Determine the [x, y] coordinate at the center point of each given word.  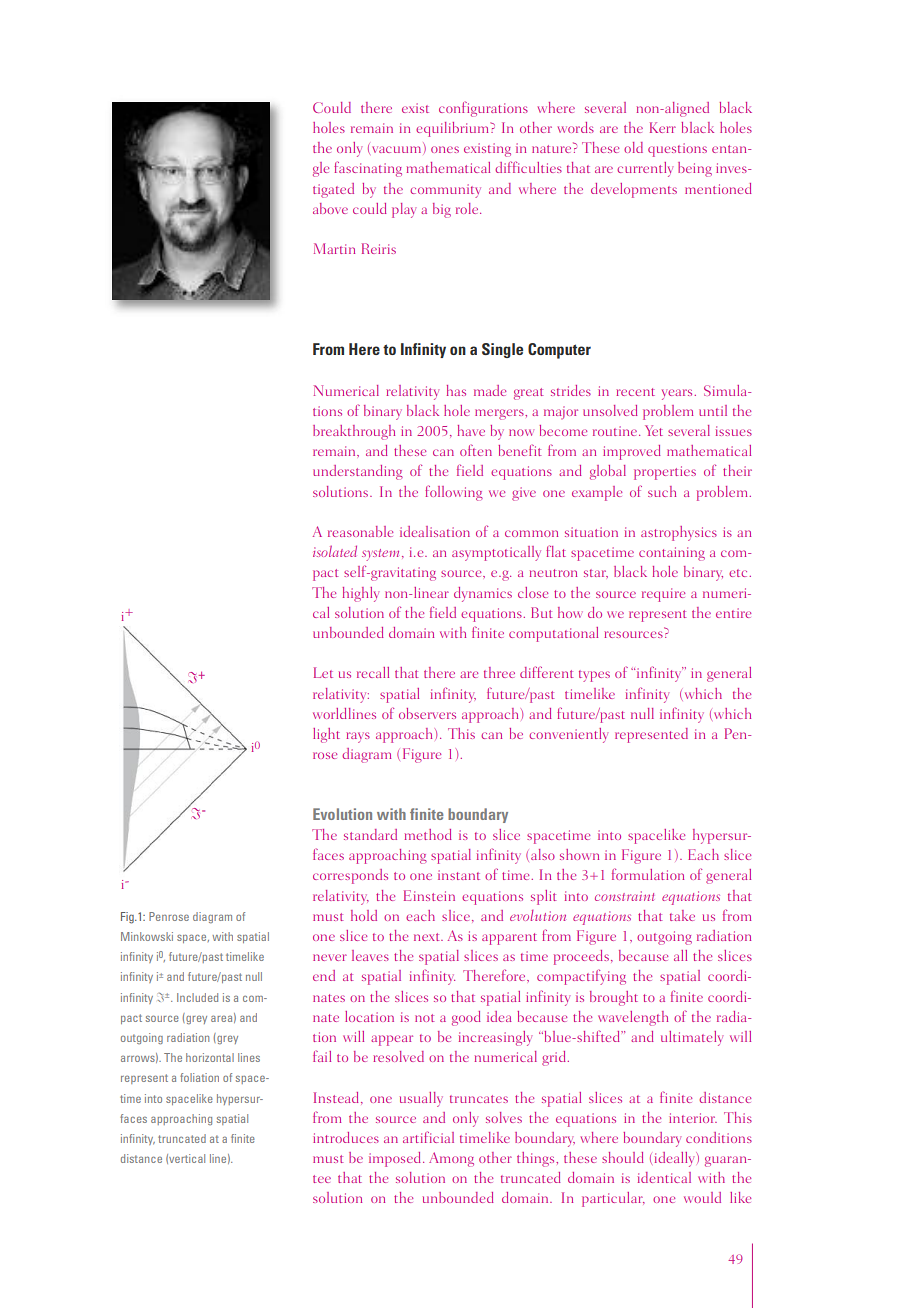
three [499, 672]
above [330, 208]
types [594, 676]
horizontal [210, 1057]
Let [323, 672]
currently [645, 169]
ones [445, 149]
